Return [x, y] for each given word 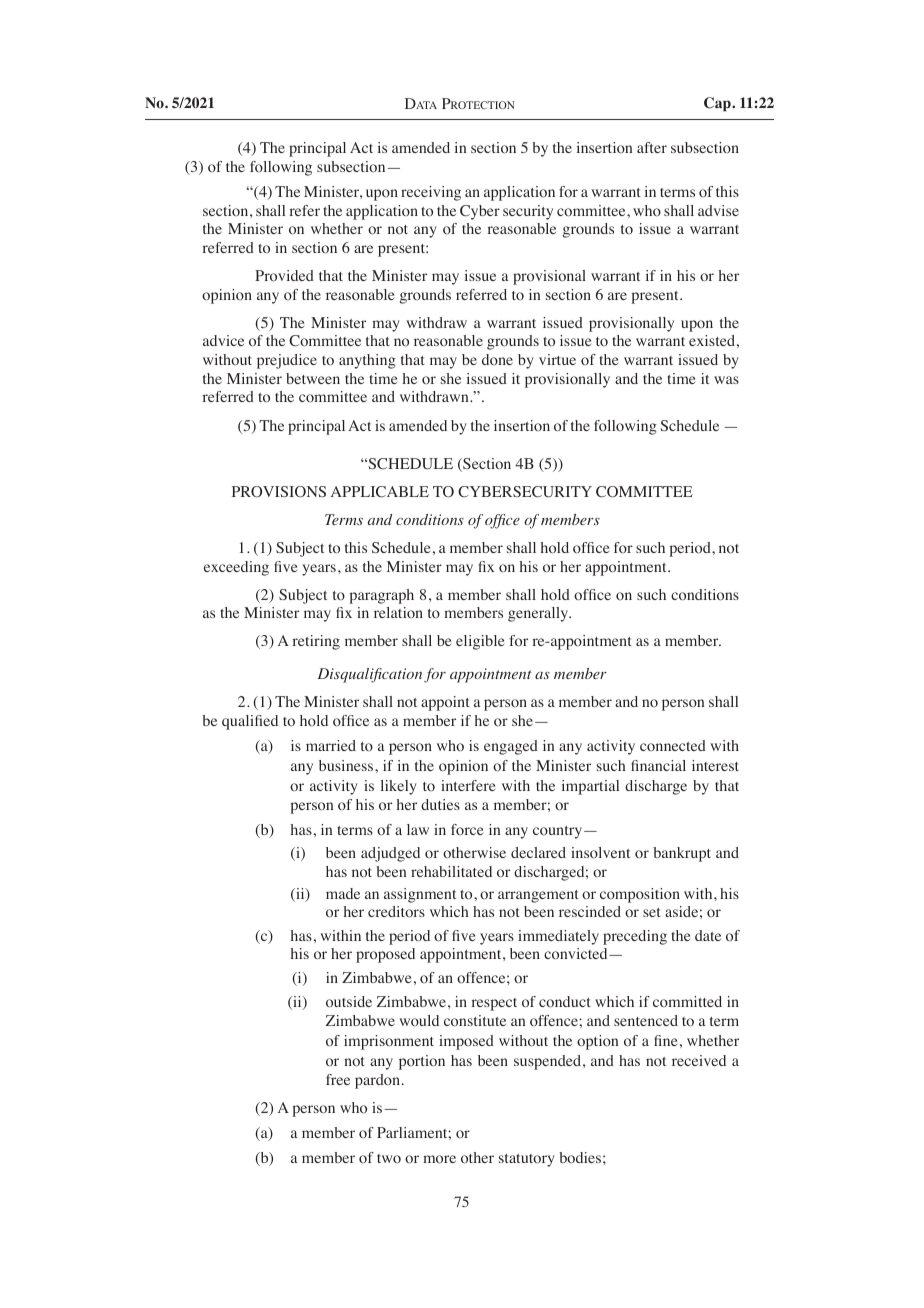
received [699, 1060]
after [652, 147]
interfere [468, 785]
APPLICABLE [380, 492]
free [338, 1079]
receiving [431, 193]
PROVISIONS [279, 491]
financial [658, 765]
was [726, 380]
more [439, 1159]
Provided [284, 276]
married [331, 745]
